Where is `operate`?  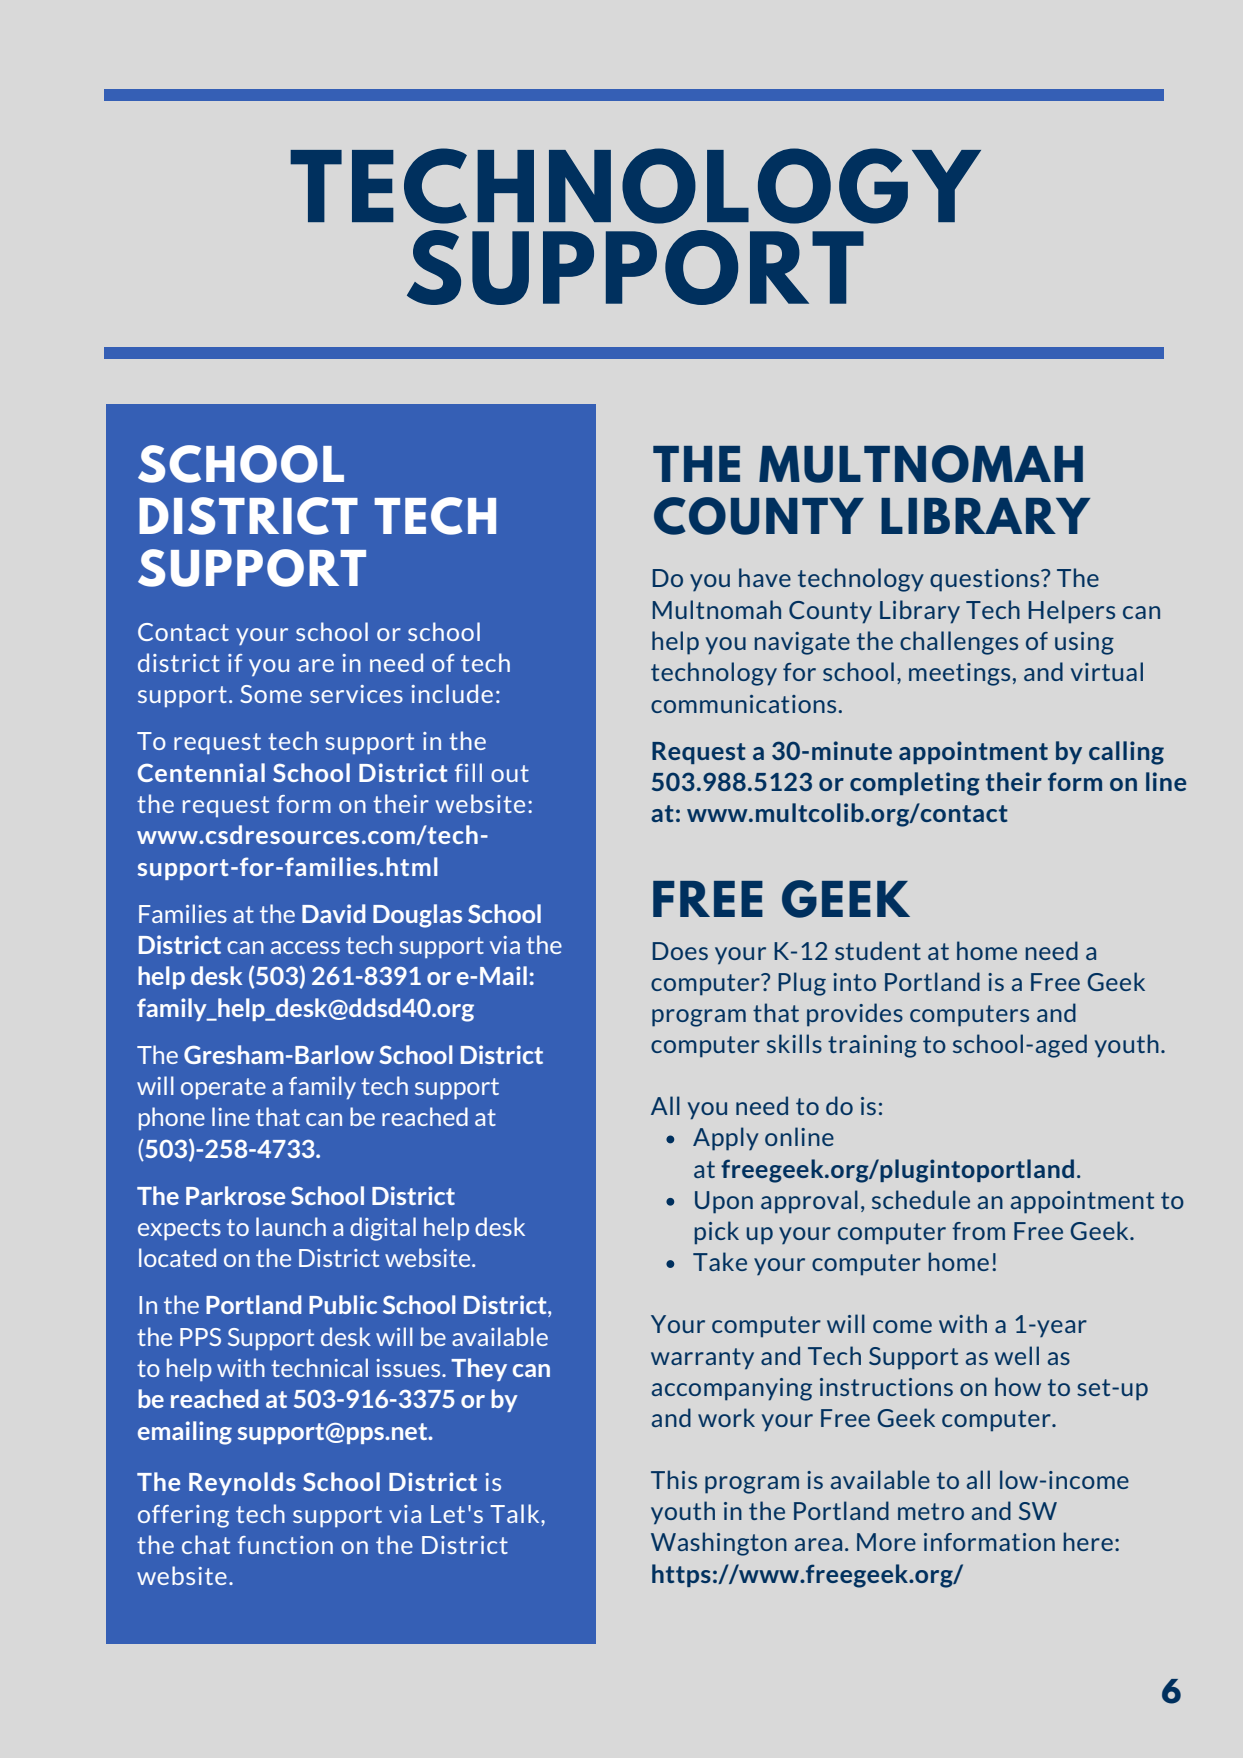
operate is located at coordinates (223, 1088).
